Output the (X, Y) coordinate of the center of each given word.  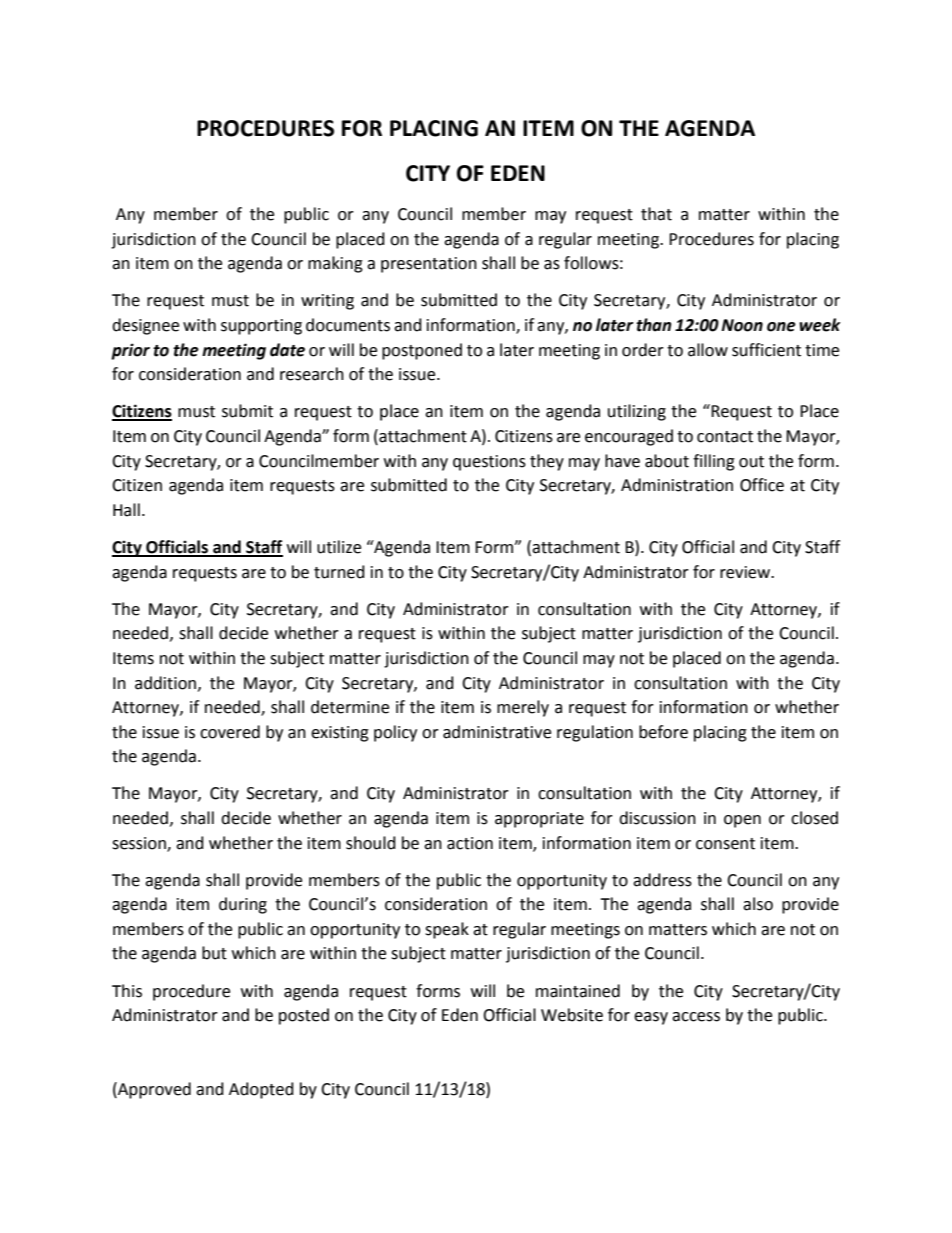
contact (725, 437)
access (696, 1017)
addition (165, 683)
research (312, 374)
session (140, 844)
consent (725, 844)
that (656, 214)
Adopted (261, 1090)
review (746, 572)
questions (489, 463)
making (335, 264)
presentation (429, 265)
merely (523, 708)
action (470, 843)
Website (572, 1015)
